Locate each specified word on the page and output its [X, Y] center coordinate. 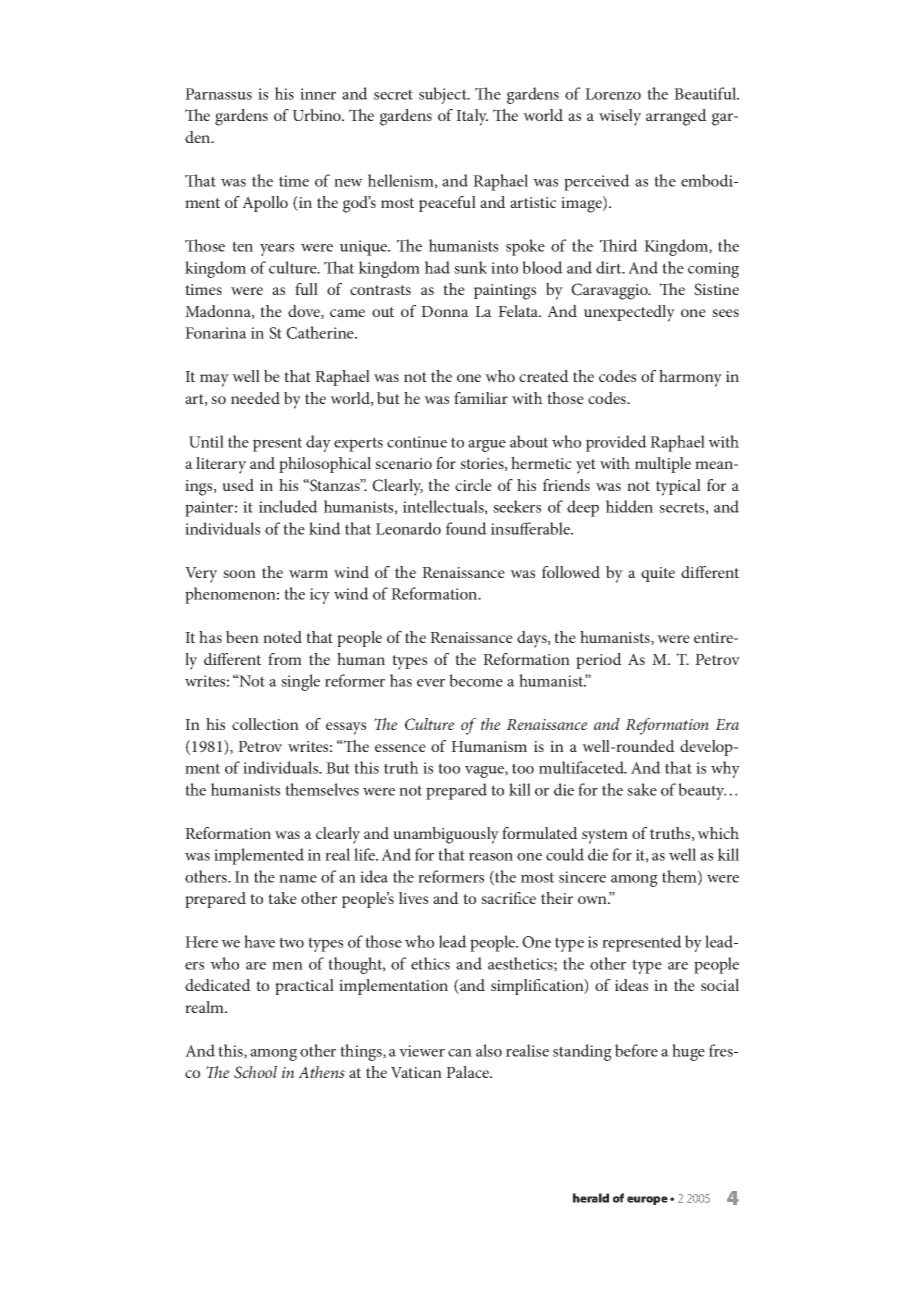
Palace [468, 1072]
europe [647, 1200]
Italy [472, 117]
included [288, 506]
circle [473, 485]
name [298, 879]
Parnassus [218, 94]
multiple [663, 465]
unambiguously [446, 835]
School [255, 1072]
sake [642, 789]
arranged [676, 117]
